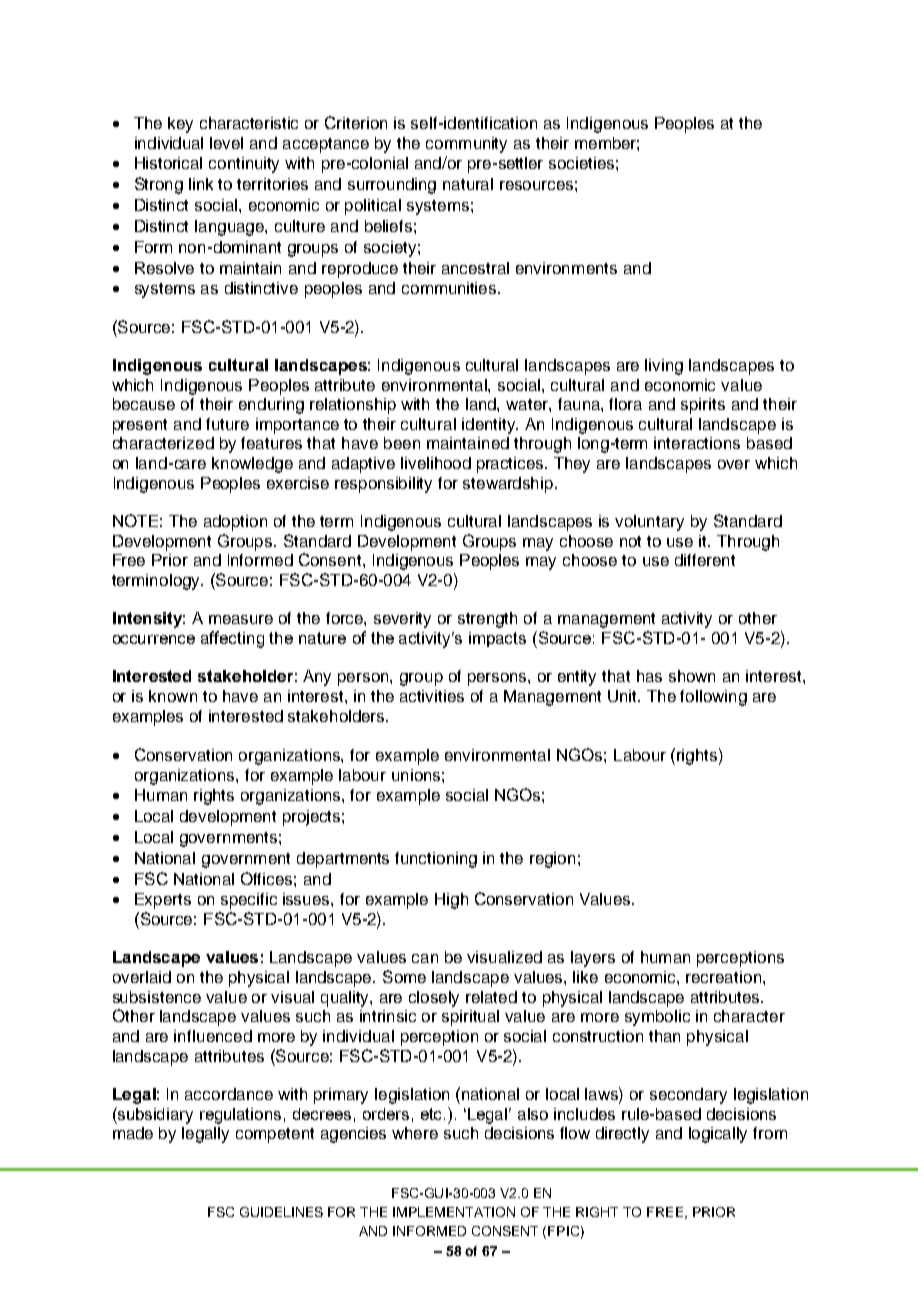 The image size is (924, 1308). What do you see at coordinates (451, 901) in the page?
I see `High` at bounding box center [451, 901].
